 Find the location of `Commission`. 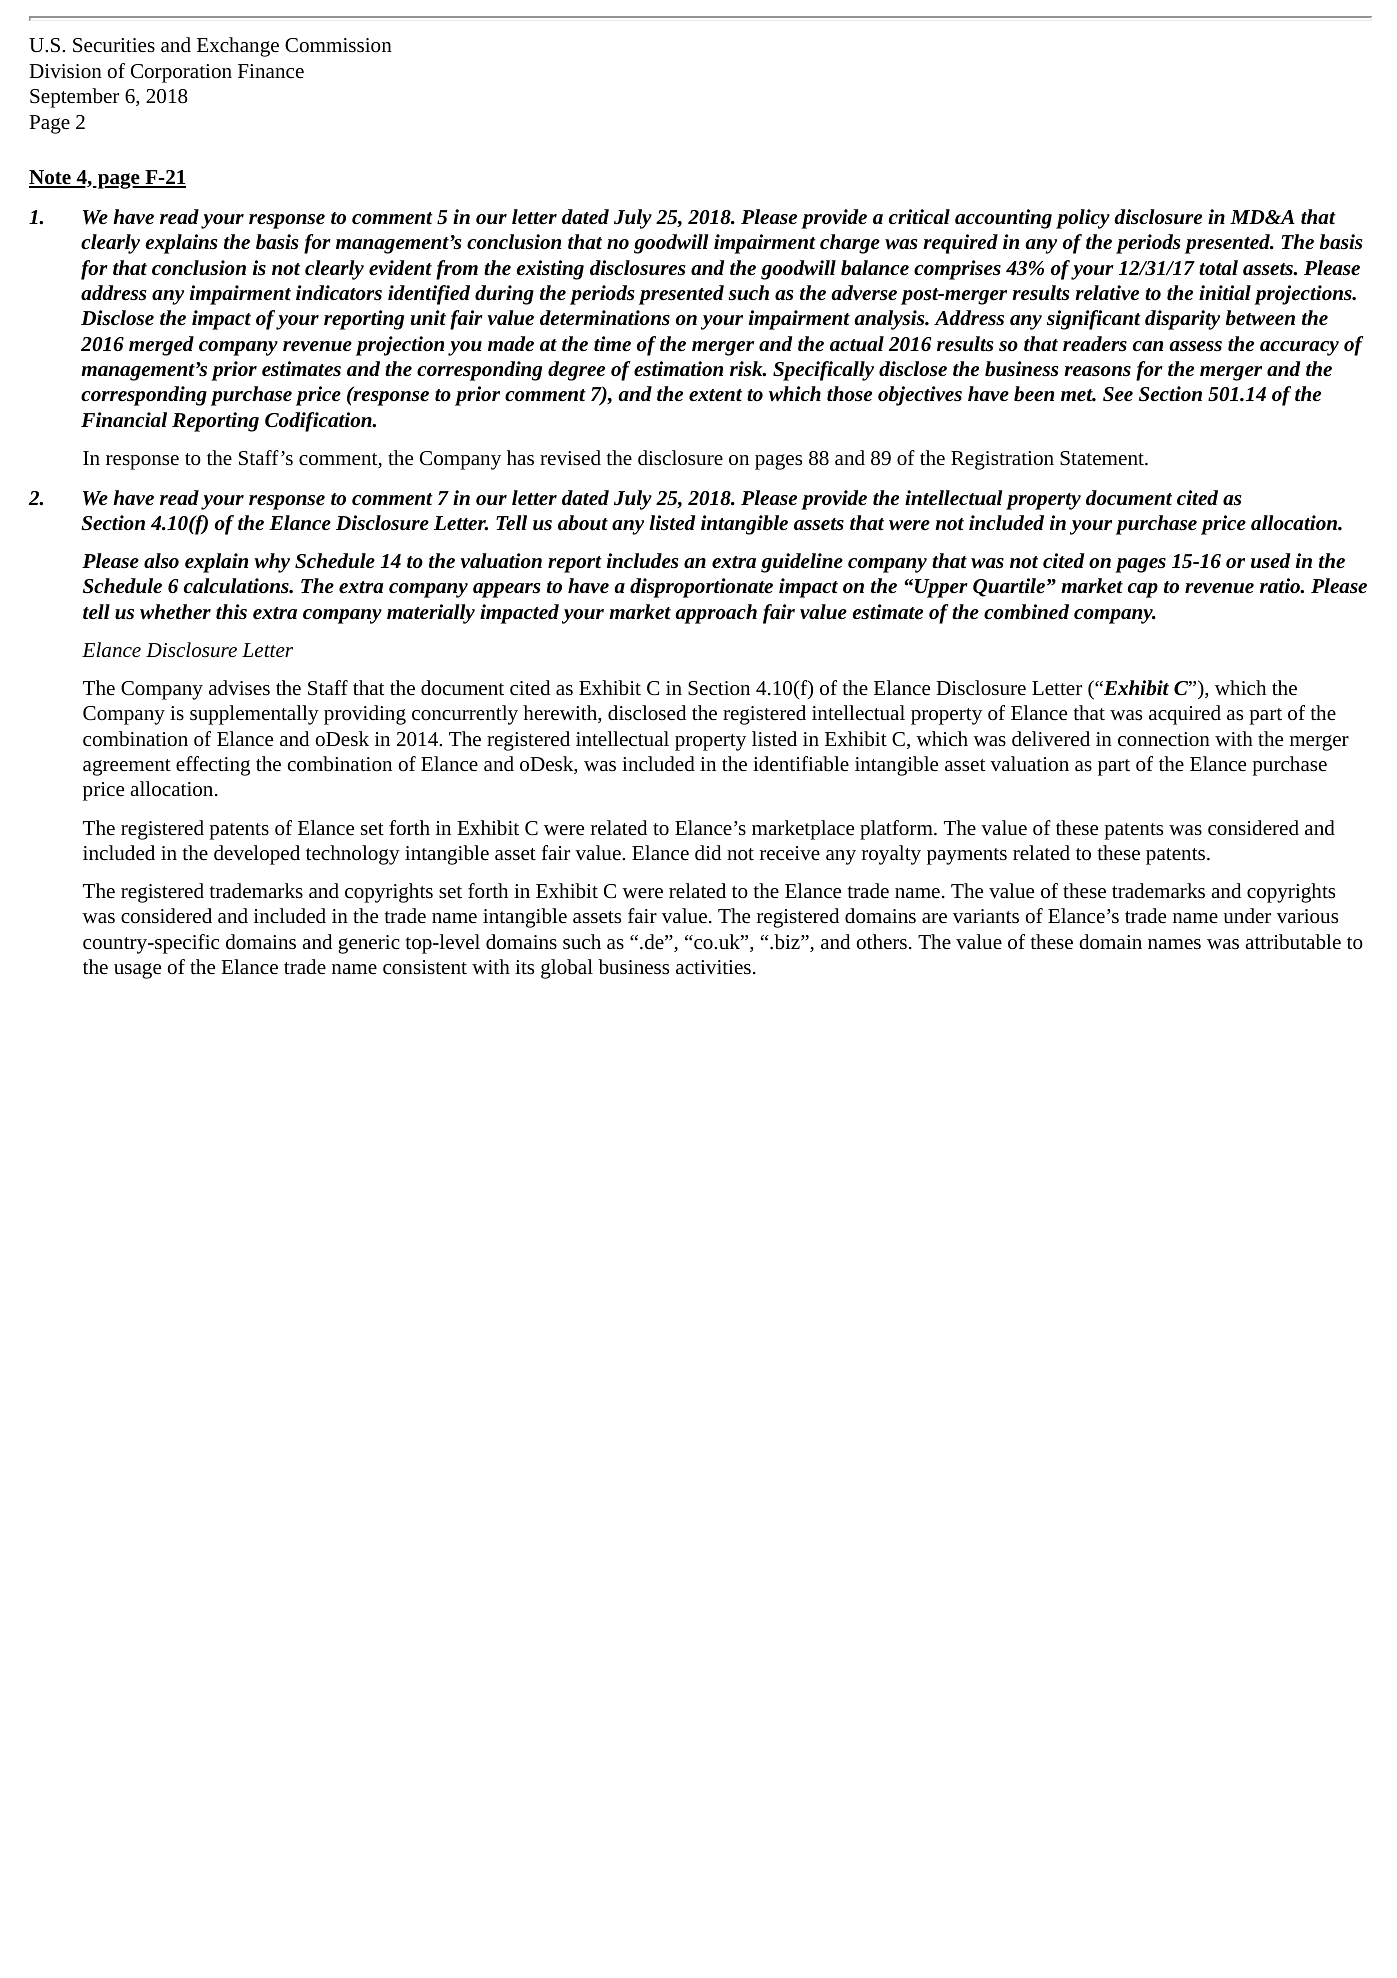

Commission is located at coordinates (338, 45).
